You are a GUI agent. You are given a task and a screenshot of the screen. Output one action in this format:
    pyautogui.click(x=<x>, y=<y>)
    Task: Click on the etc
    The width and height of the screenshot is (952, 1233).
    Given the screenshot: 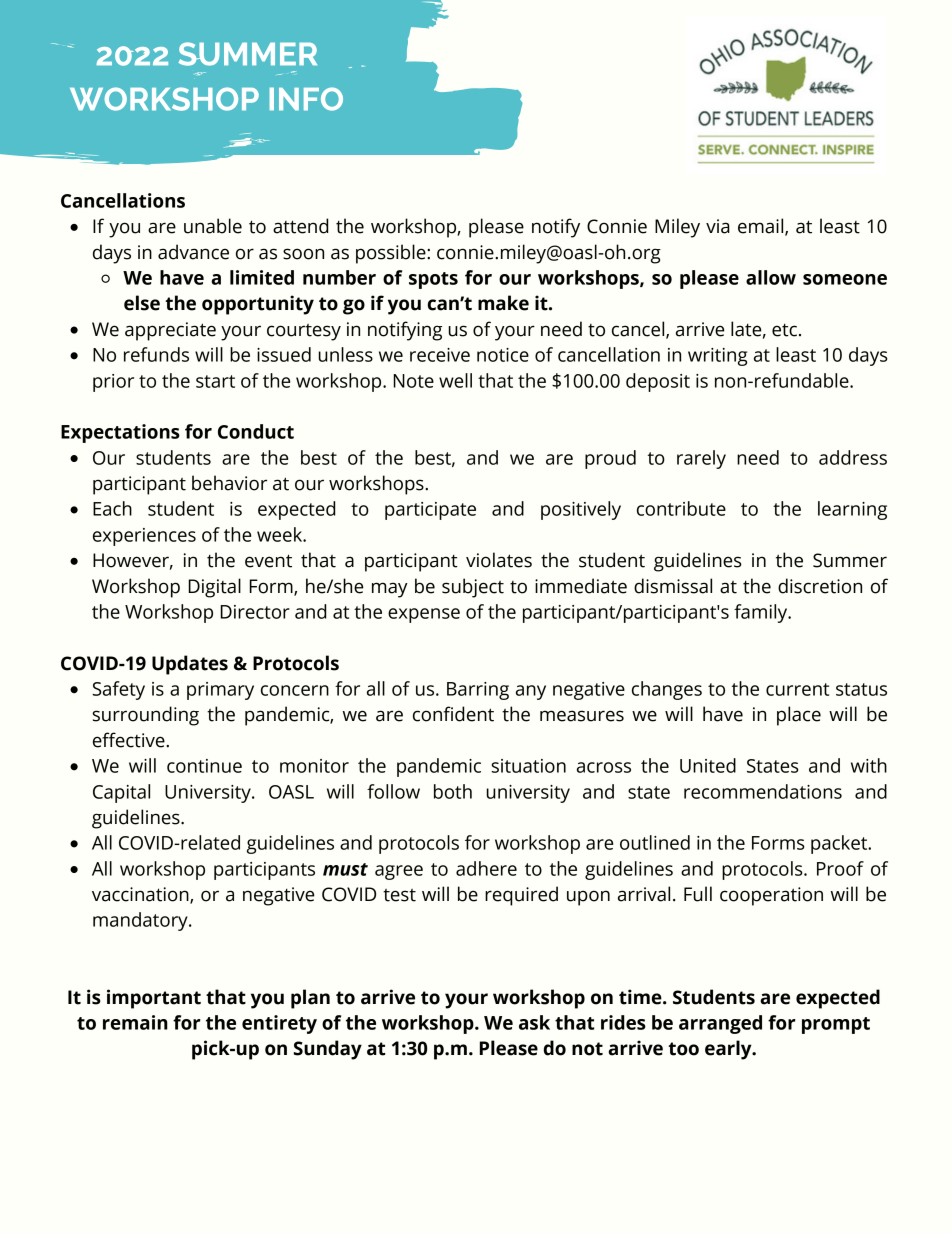 What is the action you would take?
    pyautogui.click(x=784, y=330)
